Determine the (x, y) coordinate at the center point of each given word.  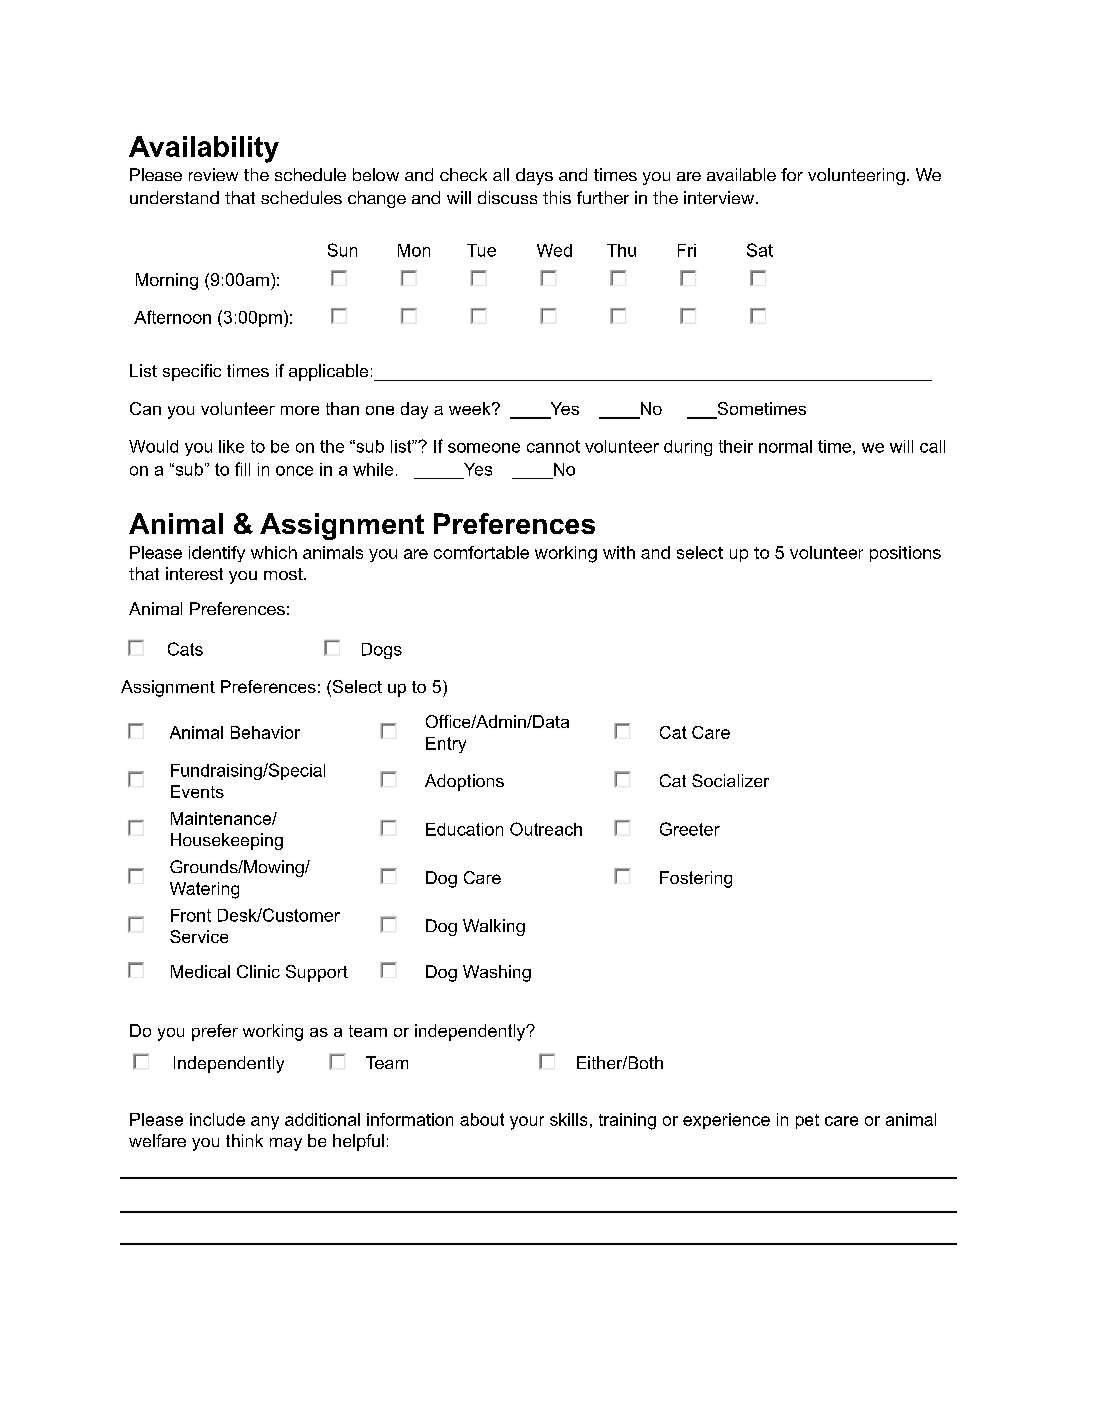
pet (807, 1121)
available (741, 174)
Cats (185, 649)
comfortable (481, 552)
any (265, 1123)
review (213, 174)
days (534, 176)
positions (905, 554)
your (527, 1123)
